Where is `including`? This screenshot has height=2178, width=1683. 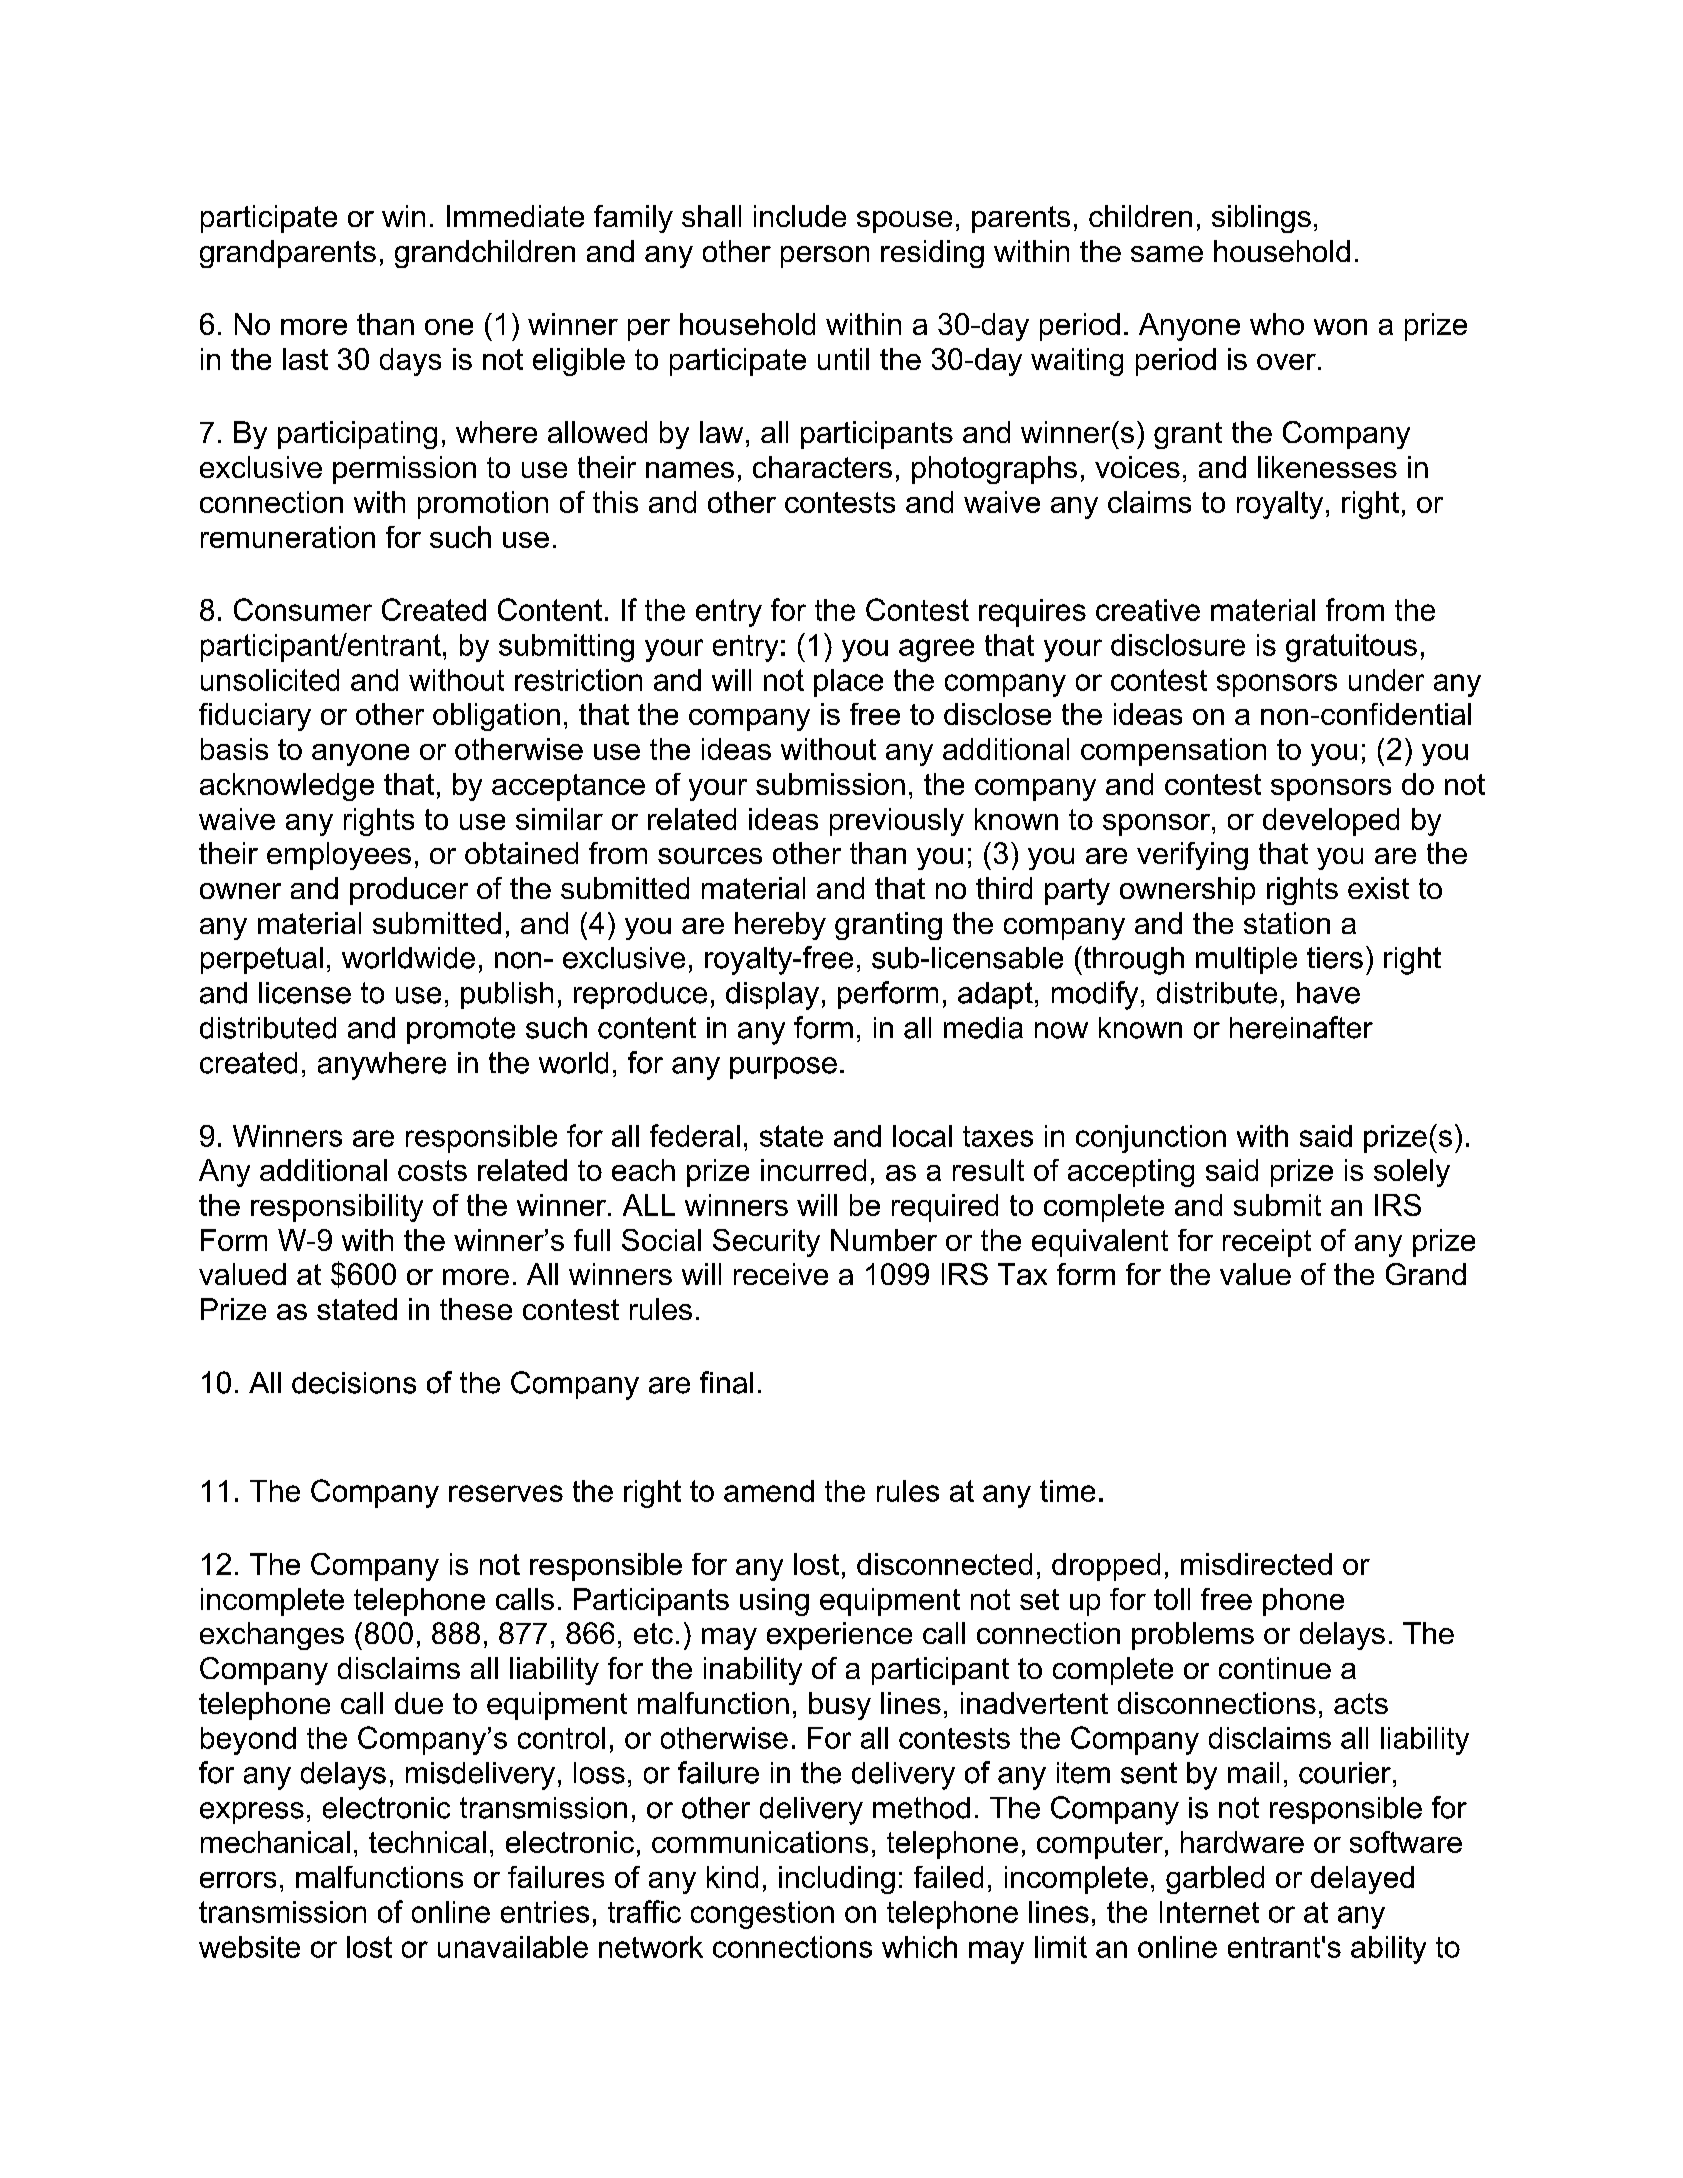 including is located at coordinates (837, 1880).
